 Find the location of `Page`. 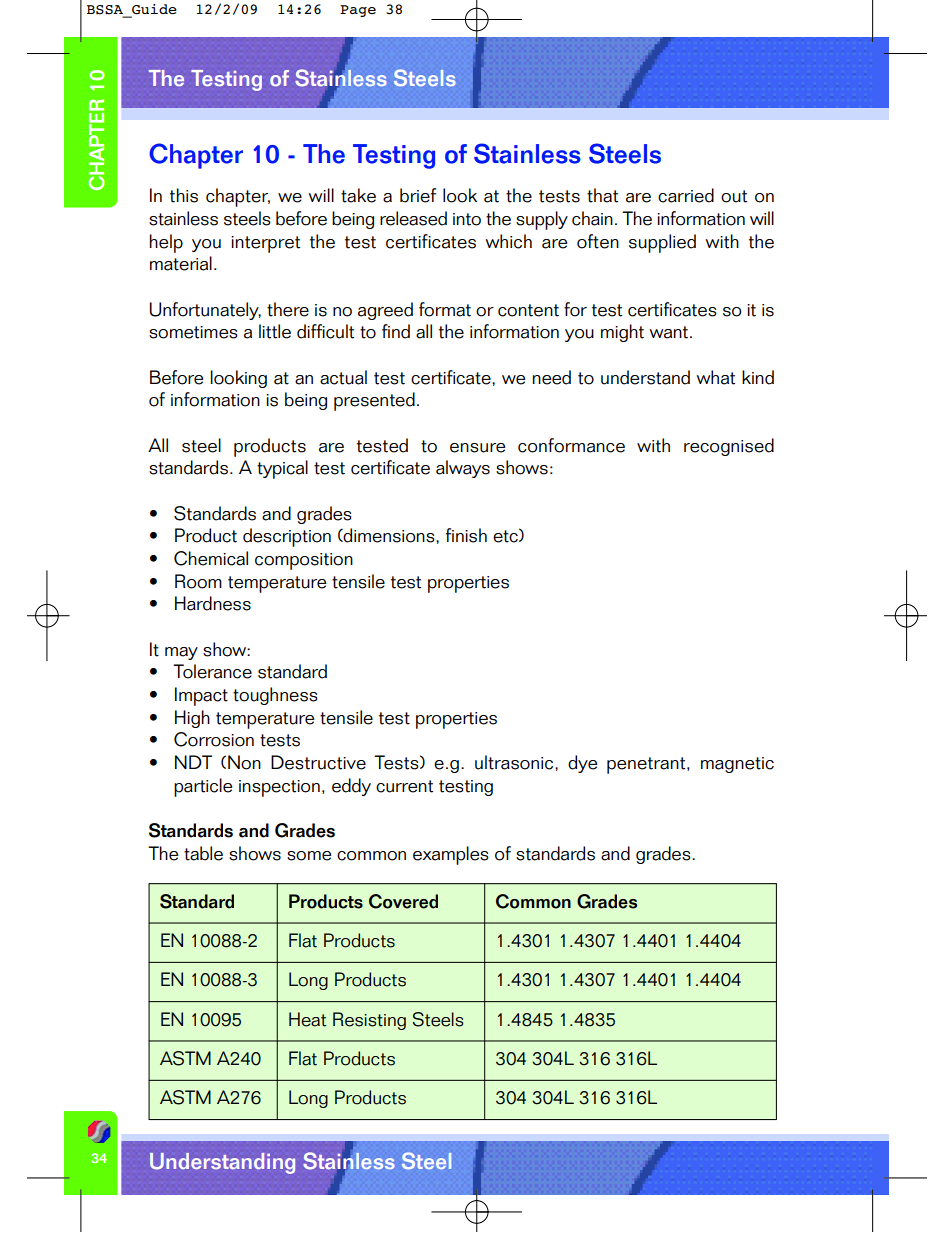

Page is located at coordinates (358, 11).
